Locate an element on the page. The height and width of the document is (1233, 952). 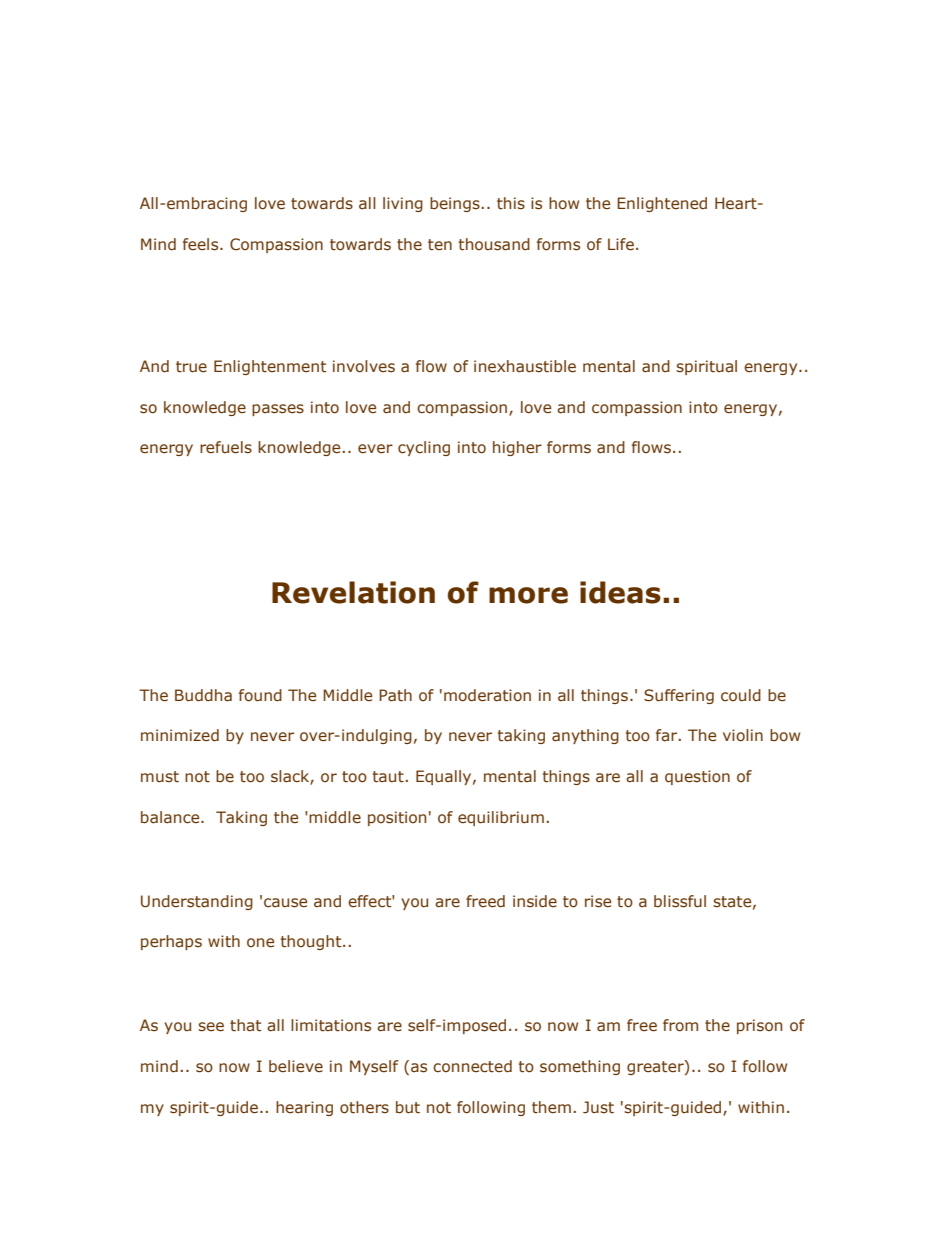
living is located at coordinates (403, 204).
